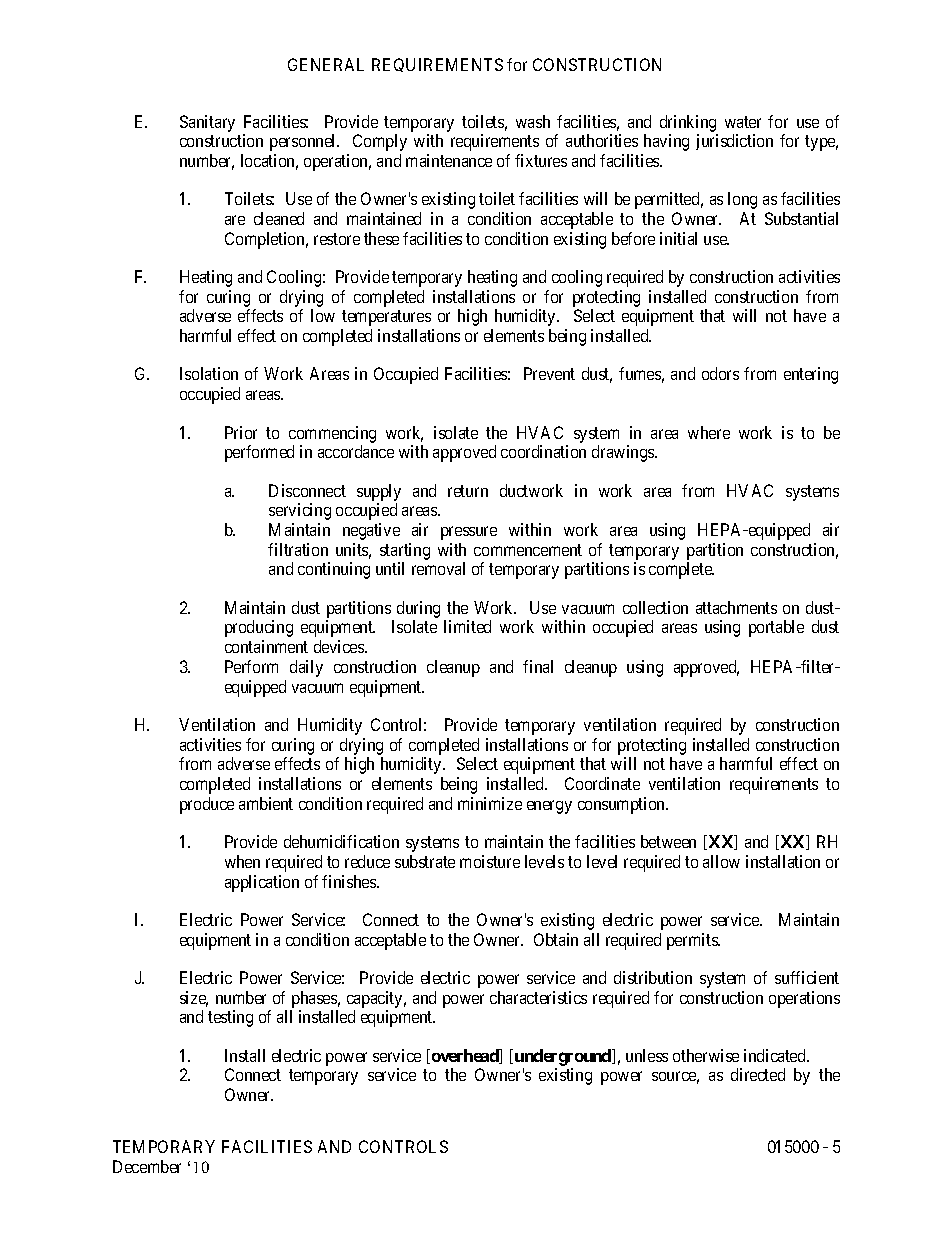 The width and height of the document is (952, 1233). What do you see at coordinates (533, 121) in the document?
I see `wash` at bounding box center [533, 121].
